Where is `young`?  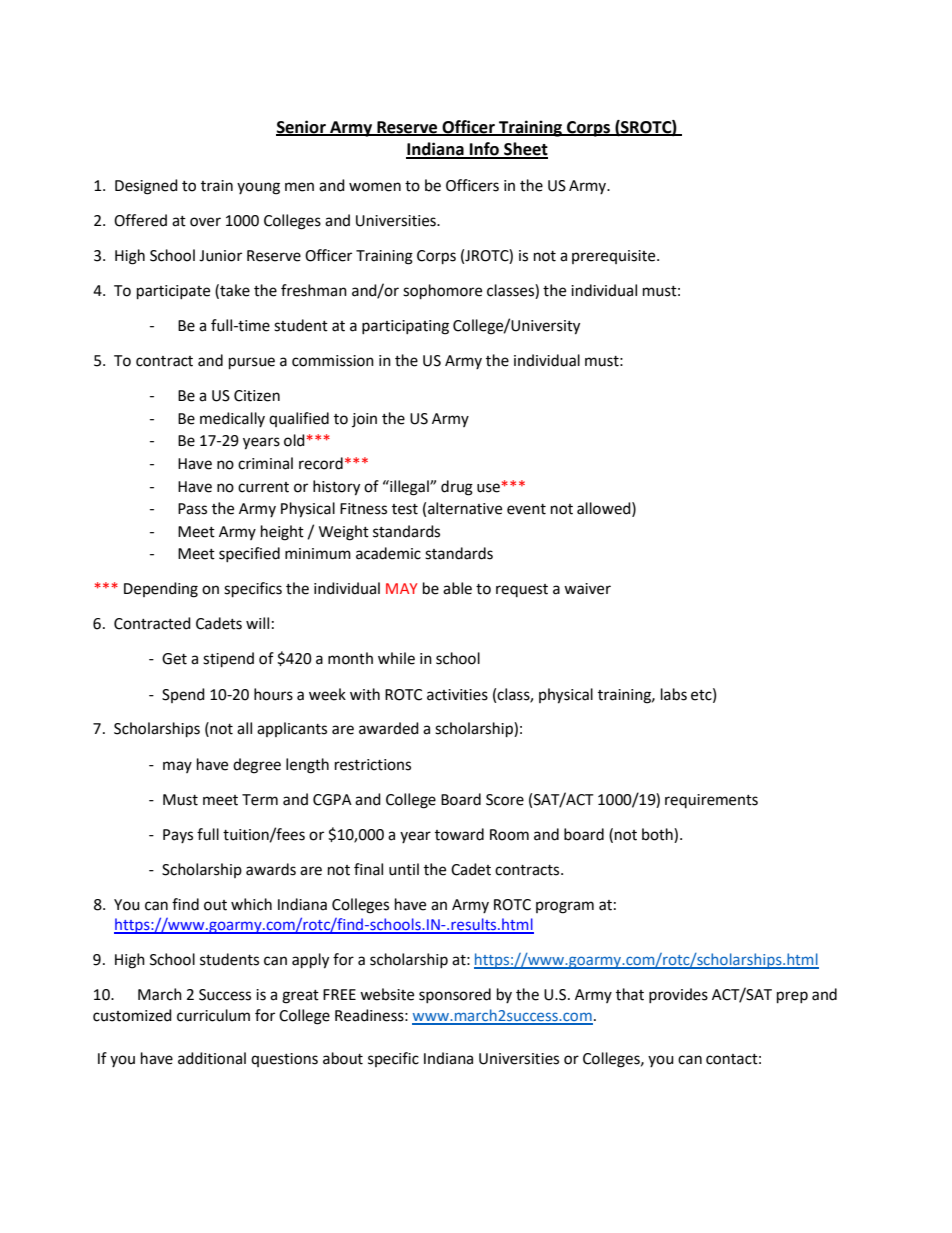
young is located at coordinates (258, 188).
